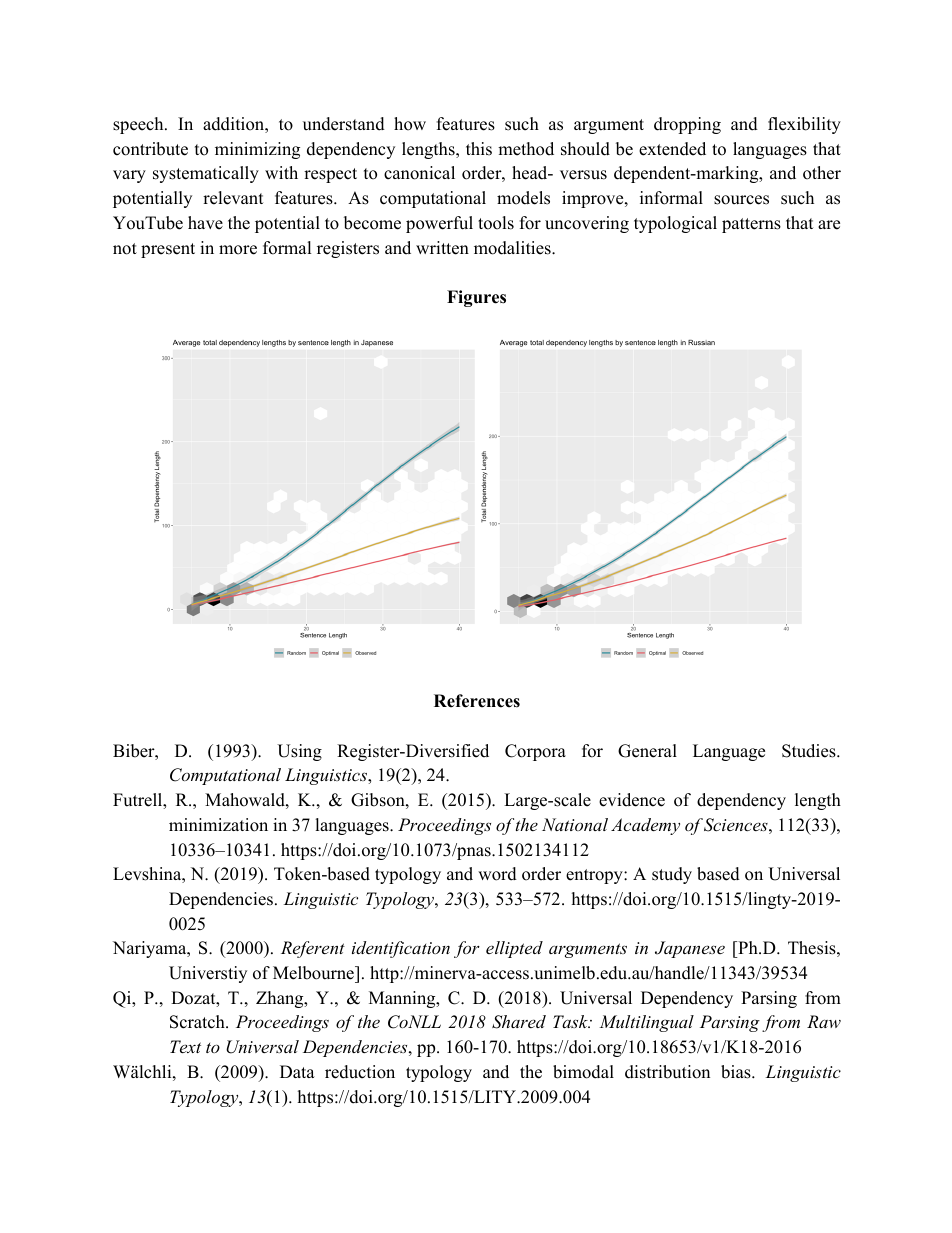 The height and width of the image is (1233, 952). I want to click on References, so click(477, 701).
